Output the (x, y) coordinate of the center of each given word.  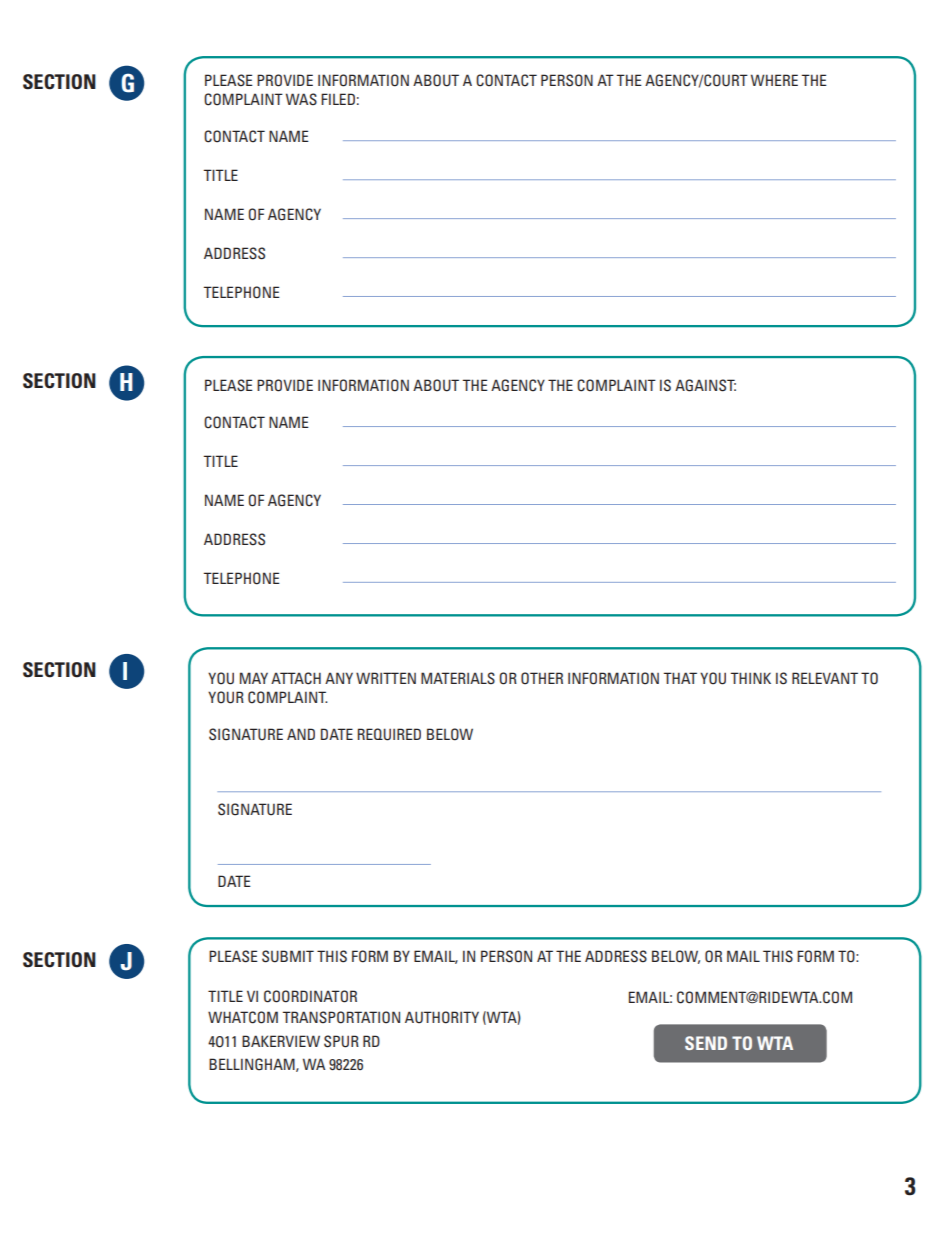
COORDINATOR (310, 996)
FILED (338, 99)
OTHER (542, 678)
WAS (301, 99)
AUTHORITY (442, 1017)
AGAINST (705, 385)
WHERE (774, 80)
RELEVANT (825, 678)
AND (301, 734)
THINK (750, 678)
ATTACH (296, 678)
